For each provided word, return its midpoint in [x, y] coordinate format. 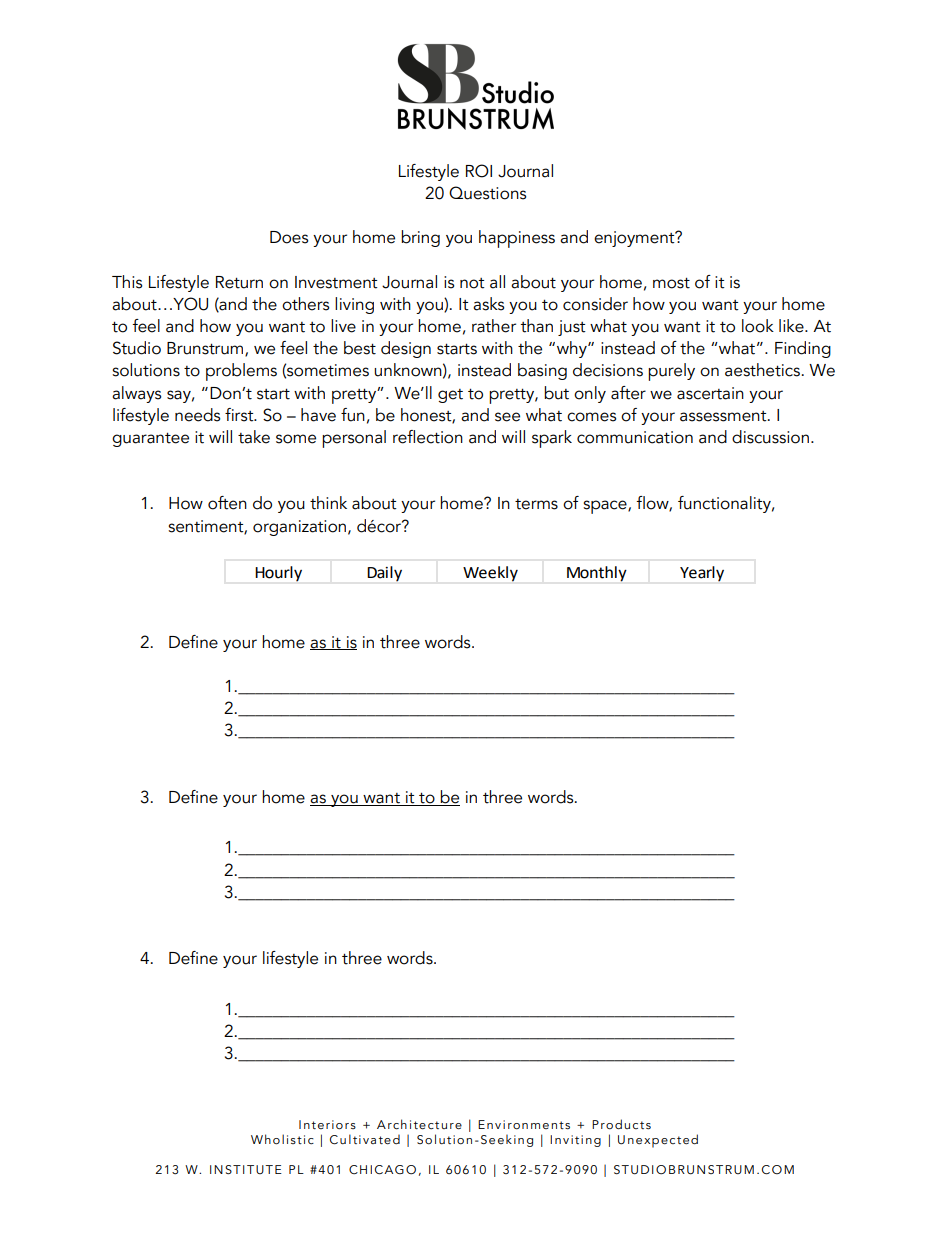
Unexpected [658, 1141]
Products [621, 1124]
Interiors [327, 1125]
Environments [524, 1125]
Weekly [490, 574]
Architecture [419, 1124]
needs [197, 415]
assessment [724, 416]
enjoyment [635, 239]
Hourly [278, 574]
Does [289, 237]
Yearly [702, 574]
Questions [487, 193]
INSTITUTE [246, 1169]
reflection [428, 437]
